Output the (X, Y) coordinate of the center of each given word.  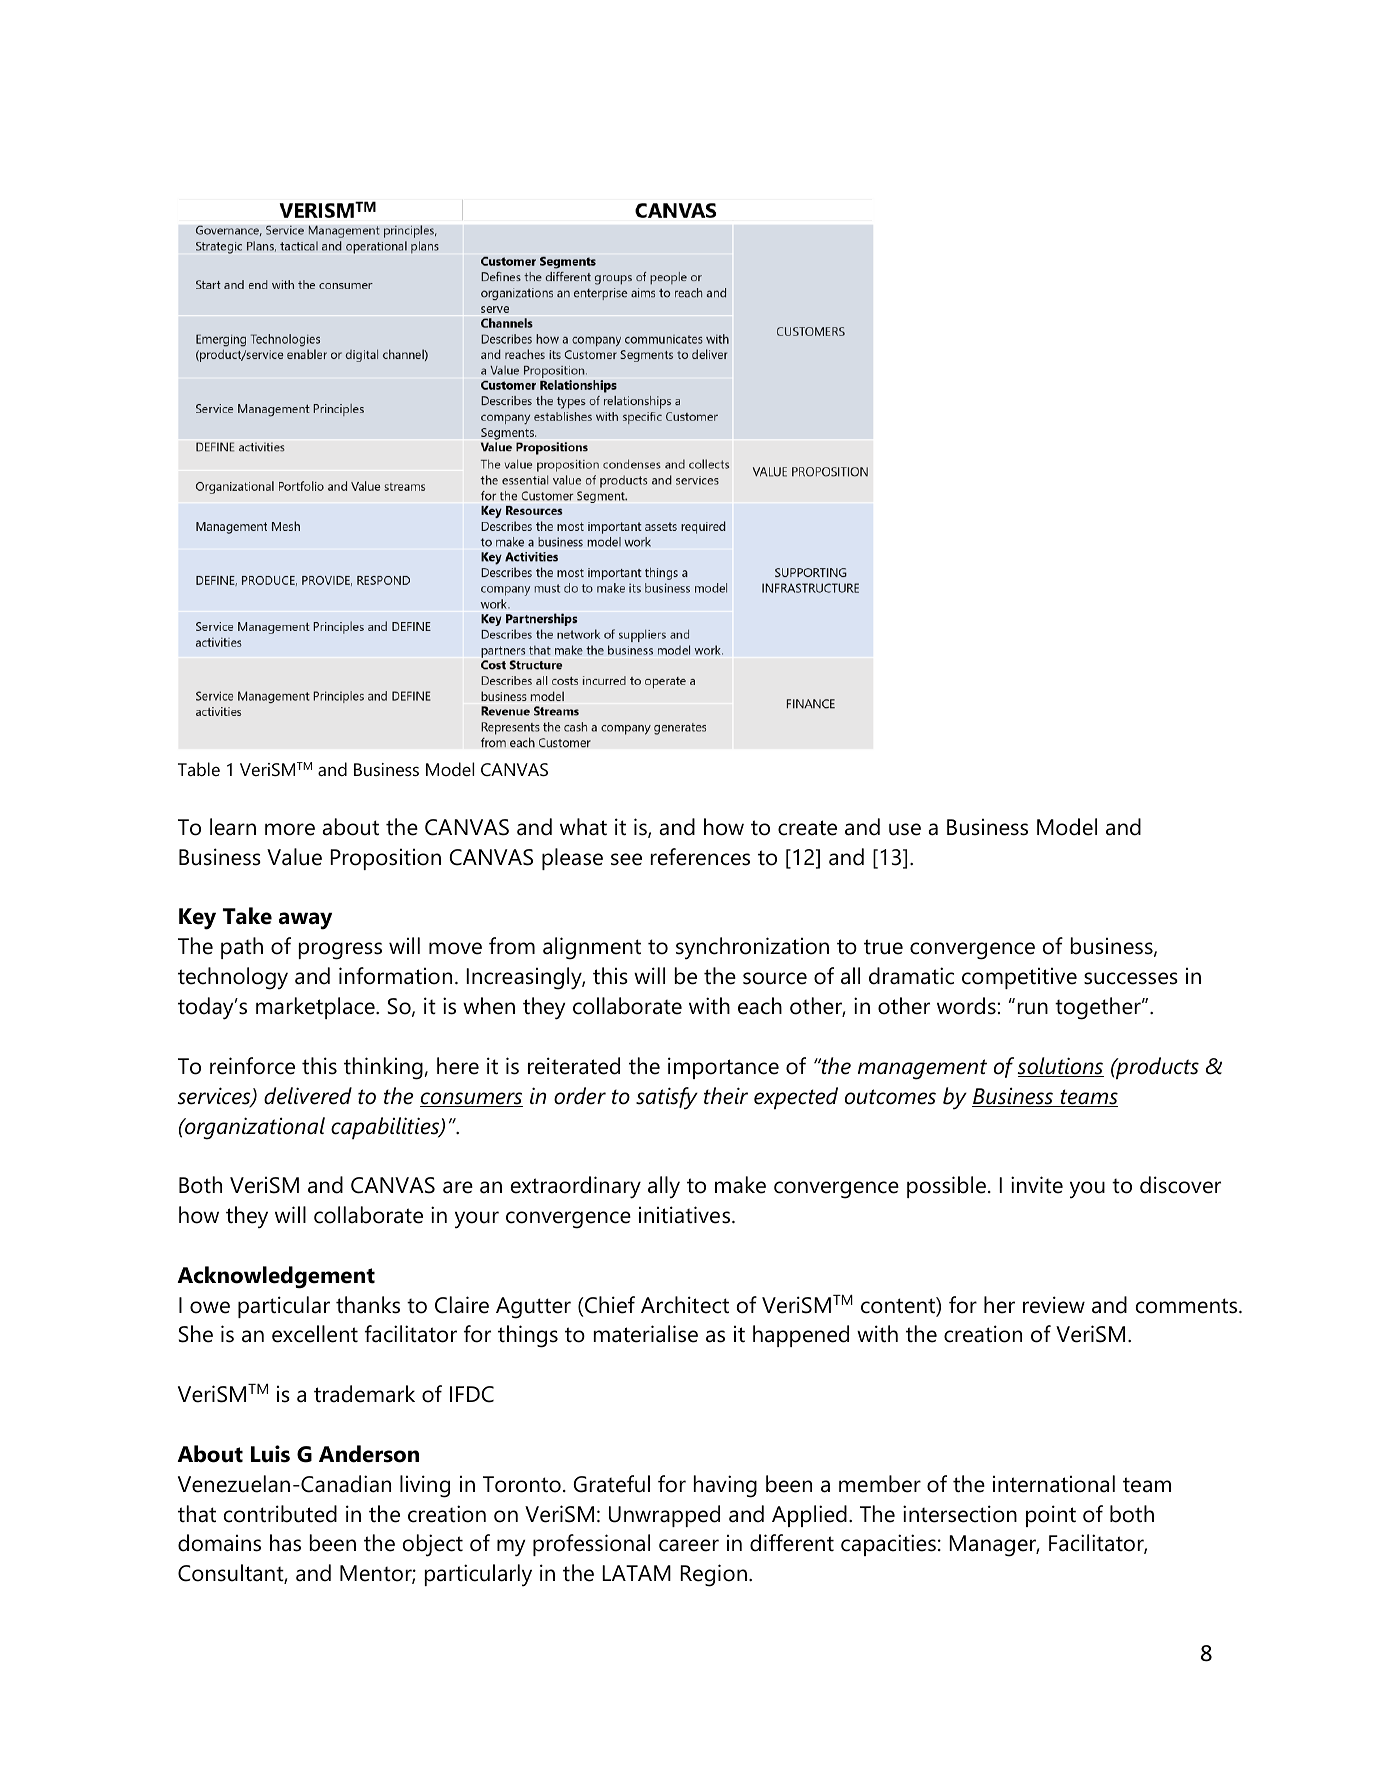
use (905, 829)
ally (664, 1187)
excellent (315, 1334)
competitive (1019, 978)
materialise (646, 1334)
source (775, 978)
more (290, 829)
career (689, 1545)
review (1054, 1305)
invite (1037, 1185)
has (285, 1543)
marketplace (316, 1008)
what (583, 827)
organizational (254, 1128)
